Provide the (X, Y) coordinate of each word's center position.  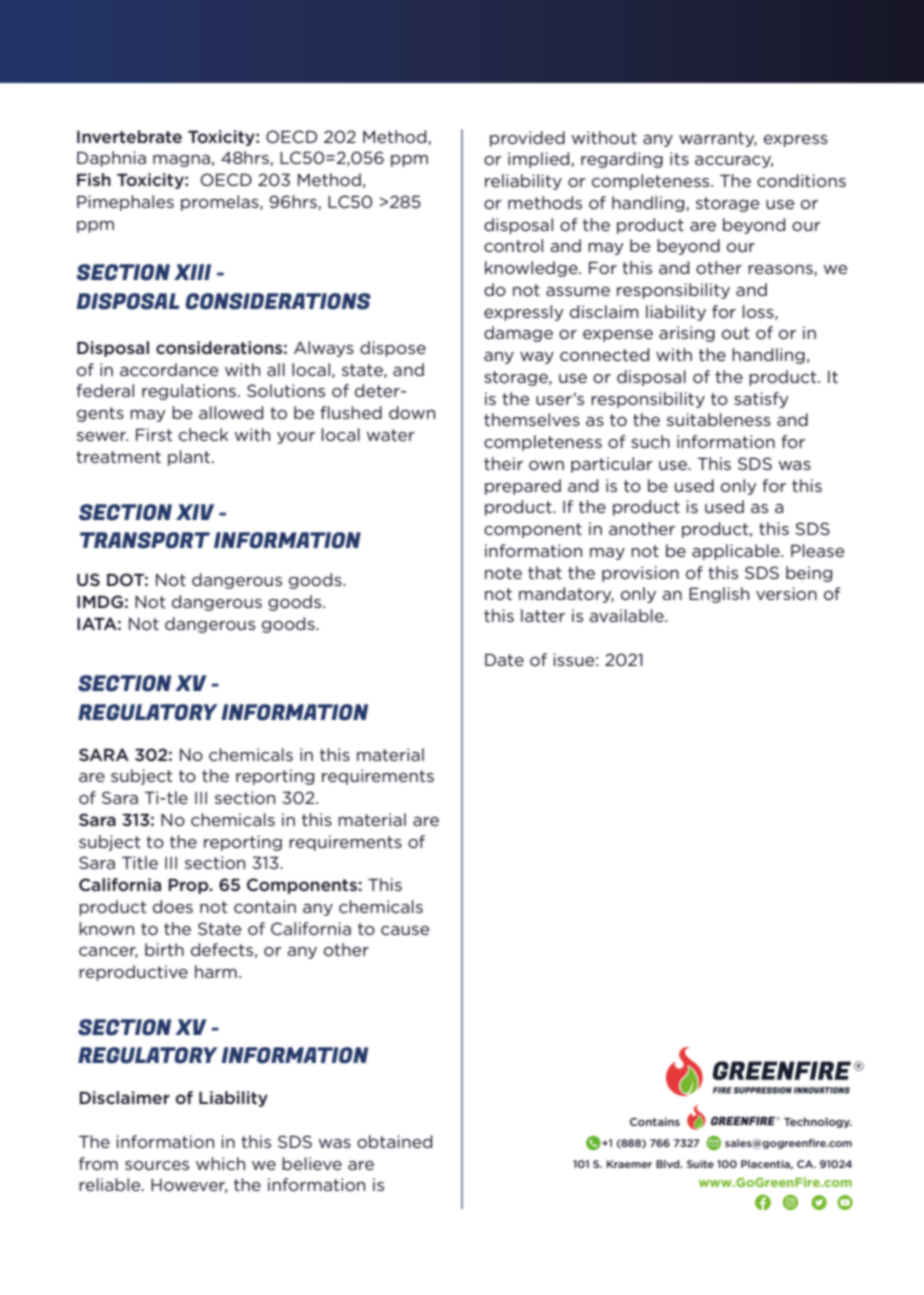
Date (504, 659)
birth (164, 949)
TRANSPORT (145, 540)
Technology (818, 1122)
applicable (737, 552)
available (627, 615)
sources (157, 1165)
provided (527, 139)
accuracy (734, 162)
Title (140, 862)
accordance (169, 369)
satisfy (761, 400)
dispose (393, 349)
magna (181, 161)
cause (405, 930)
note (503, 573)
